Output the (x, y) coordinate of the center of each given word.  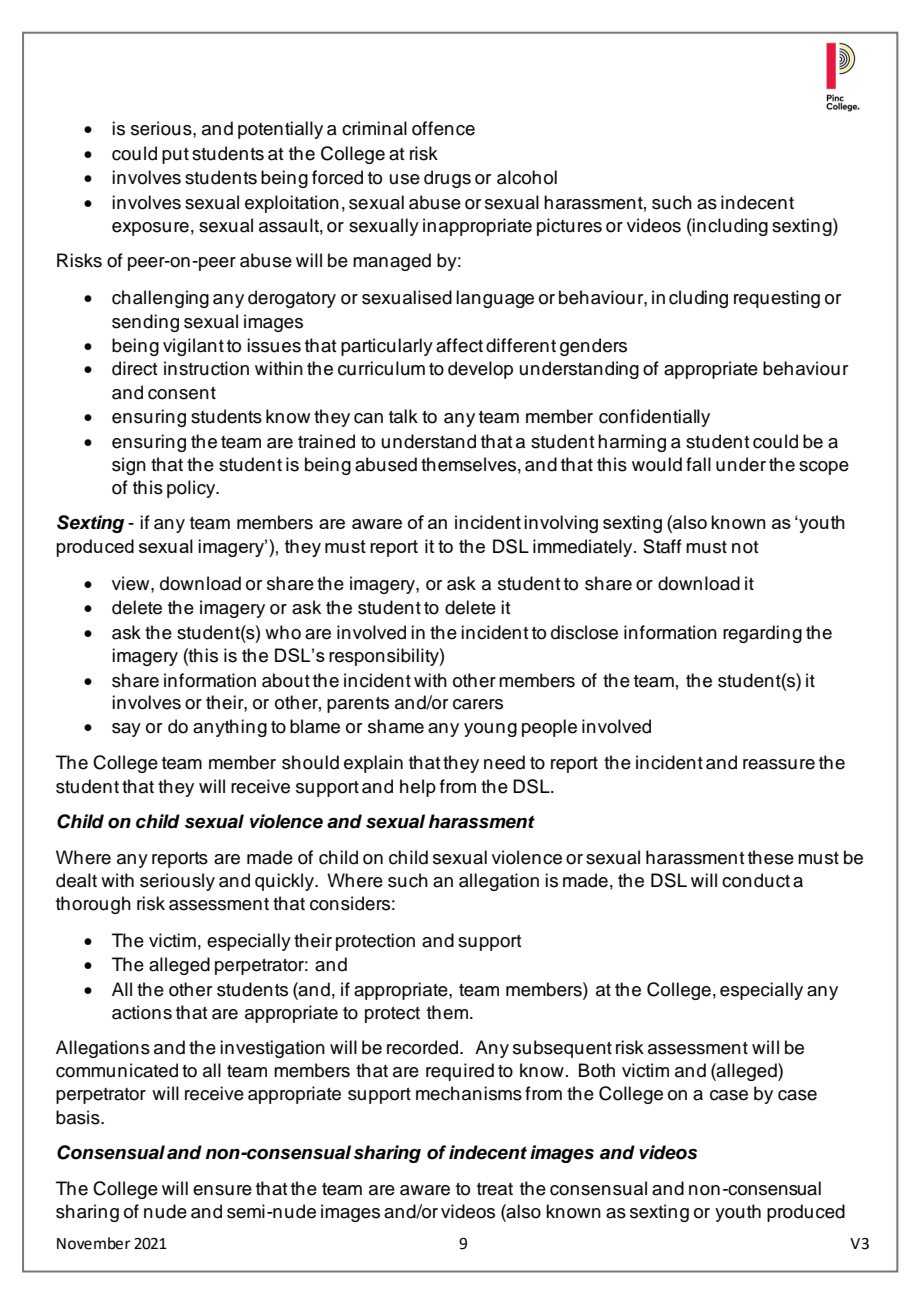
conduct (756, 880)
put (175, 156)
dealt (76, 880)
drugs (447, 179)
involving (561, 524)
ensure (222, 1190)
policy (192, 489)
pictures (569, 227)
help (418, 788)
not (745, 547)
